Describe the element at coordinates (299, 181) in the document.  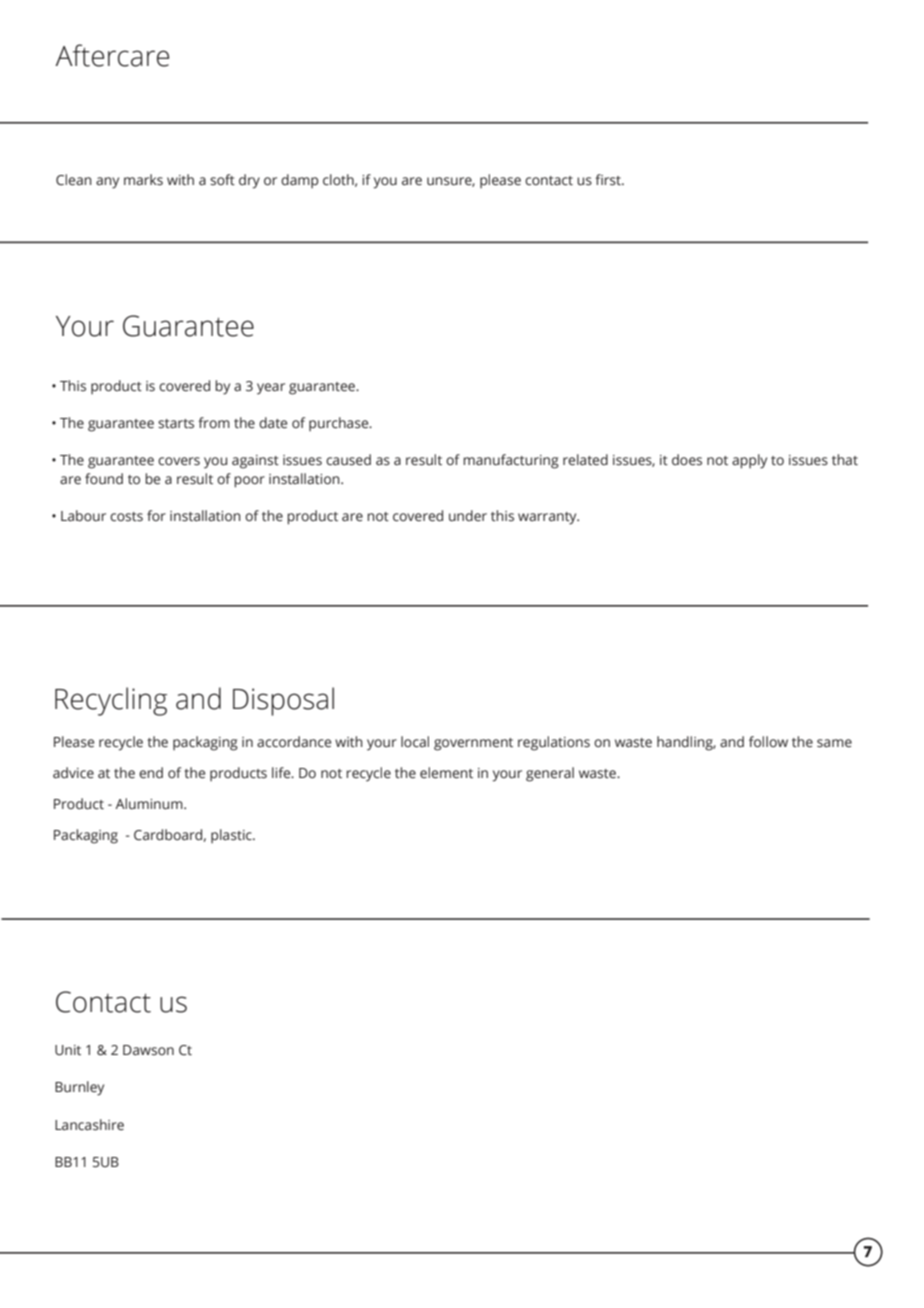
I see `damp` at that location.
